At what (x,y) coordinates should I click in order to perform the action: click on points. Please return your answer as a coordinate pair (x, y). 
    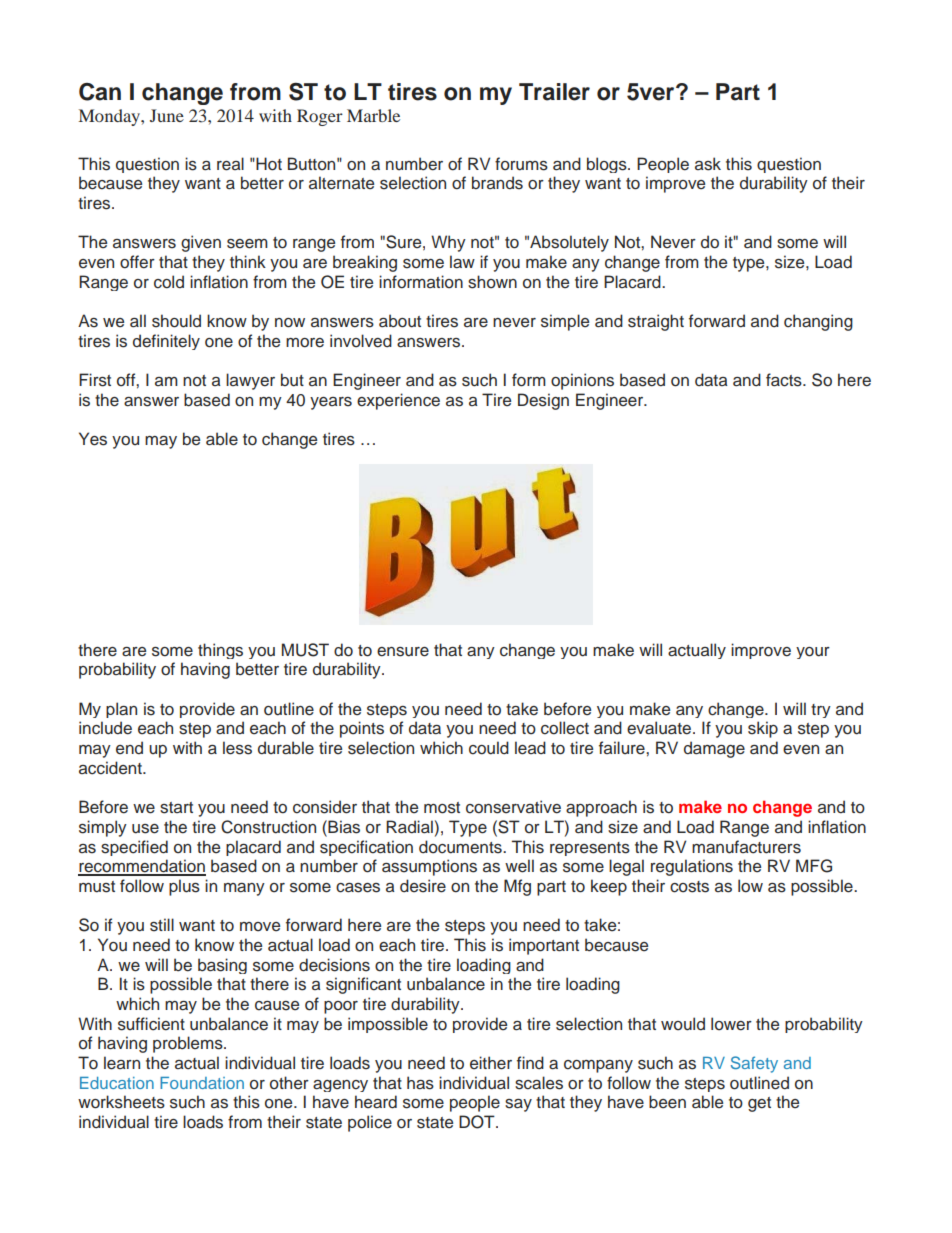
    Looking at the image, I should click on (362, 729).
